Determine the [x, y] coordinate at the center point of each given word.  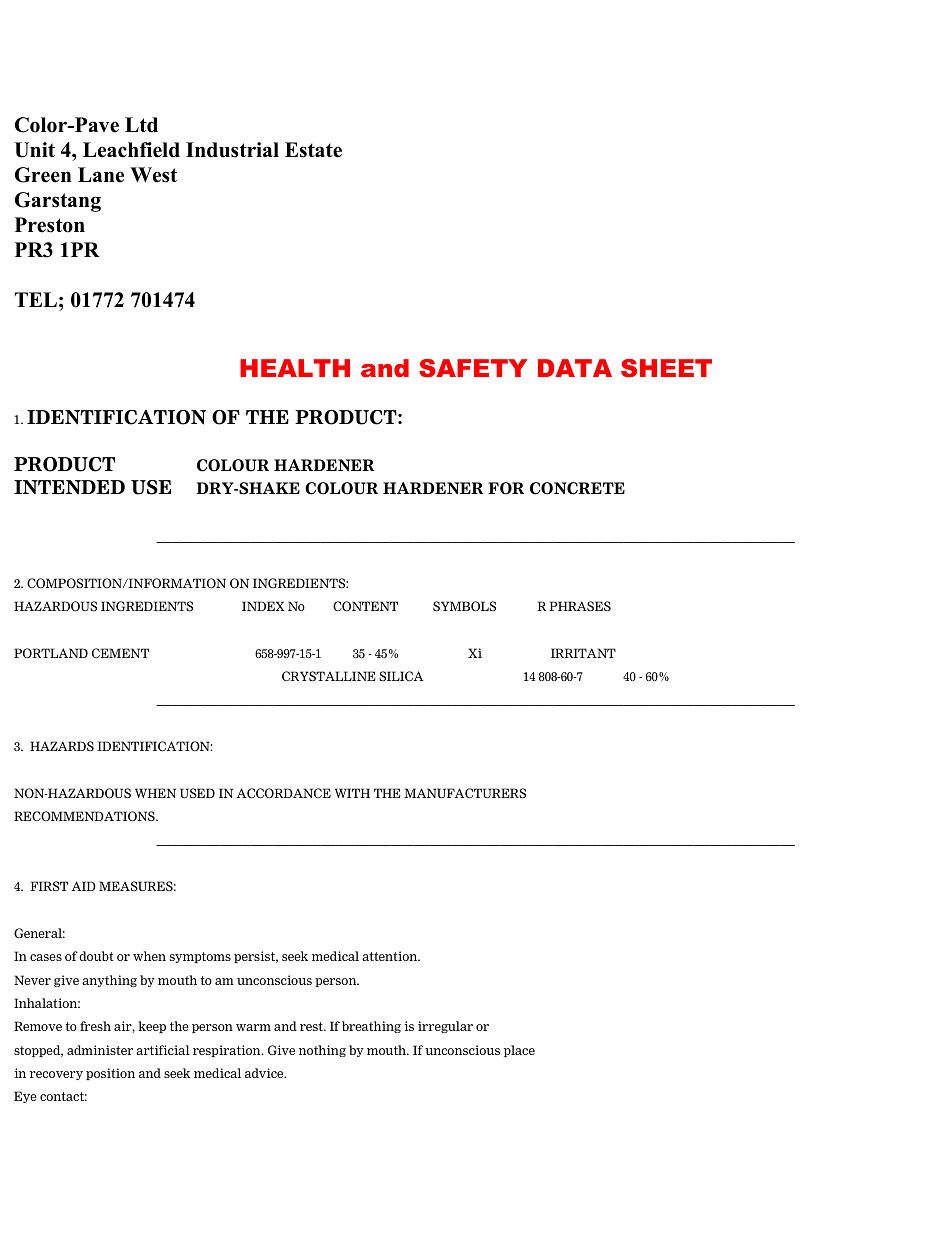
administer [100, 1050]
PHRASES [580, 606]
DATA [575, 368]
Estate [313, 150]
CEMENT [120, 653]
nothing [322, 1051]
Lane [101, 175]
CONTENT [365, 606]
